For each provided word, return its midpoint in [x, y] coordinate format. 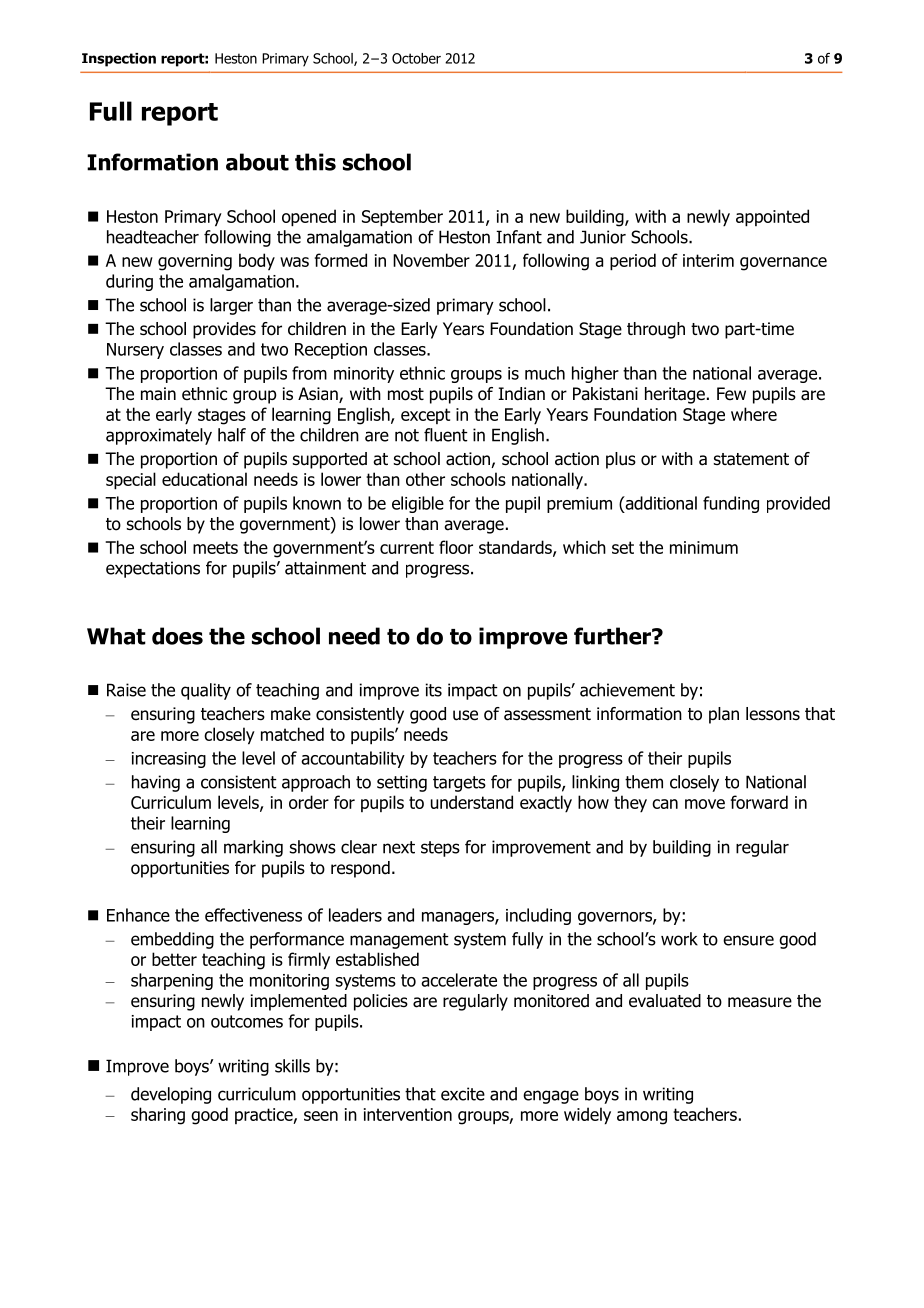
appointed [772, 218]
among [642, 1118]
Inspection [119, 60]
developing [171, 1095]
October [416, 58]
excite [463, 1094]
